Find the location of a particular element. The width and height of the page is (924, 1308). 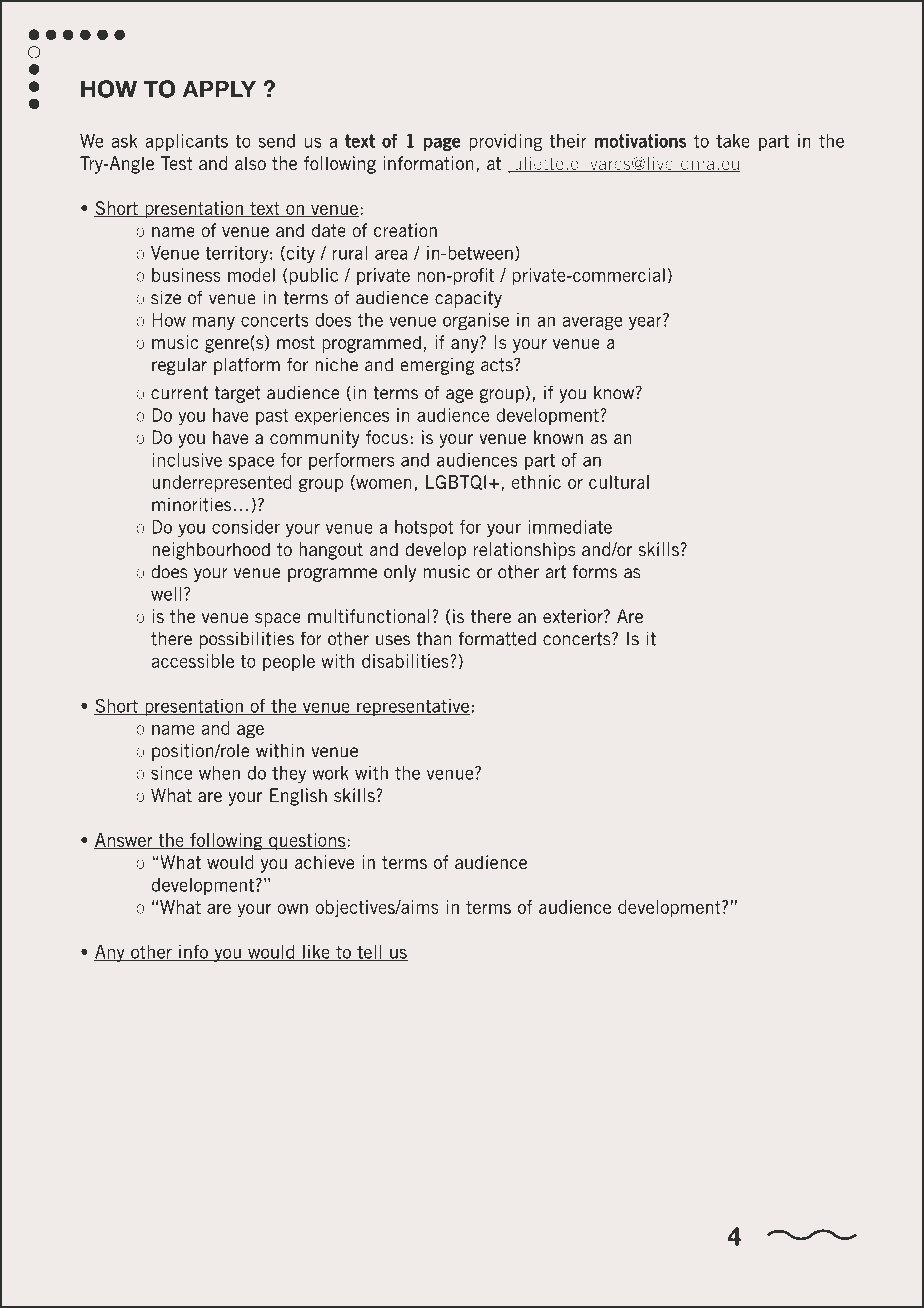

emerging is located at coordinates (437, 366).
